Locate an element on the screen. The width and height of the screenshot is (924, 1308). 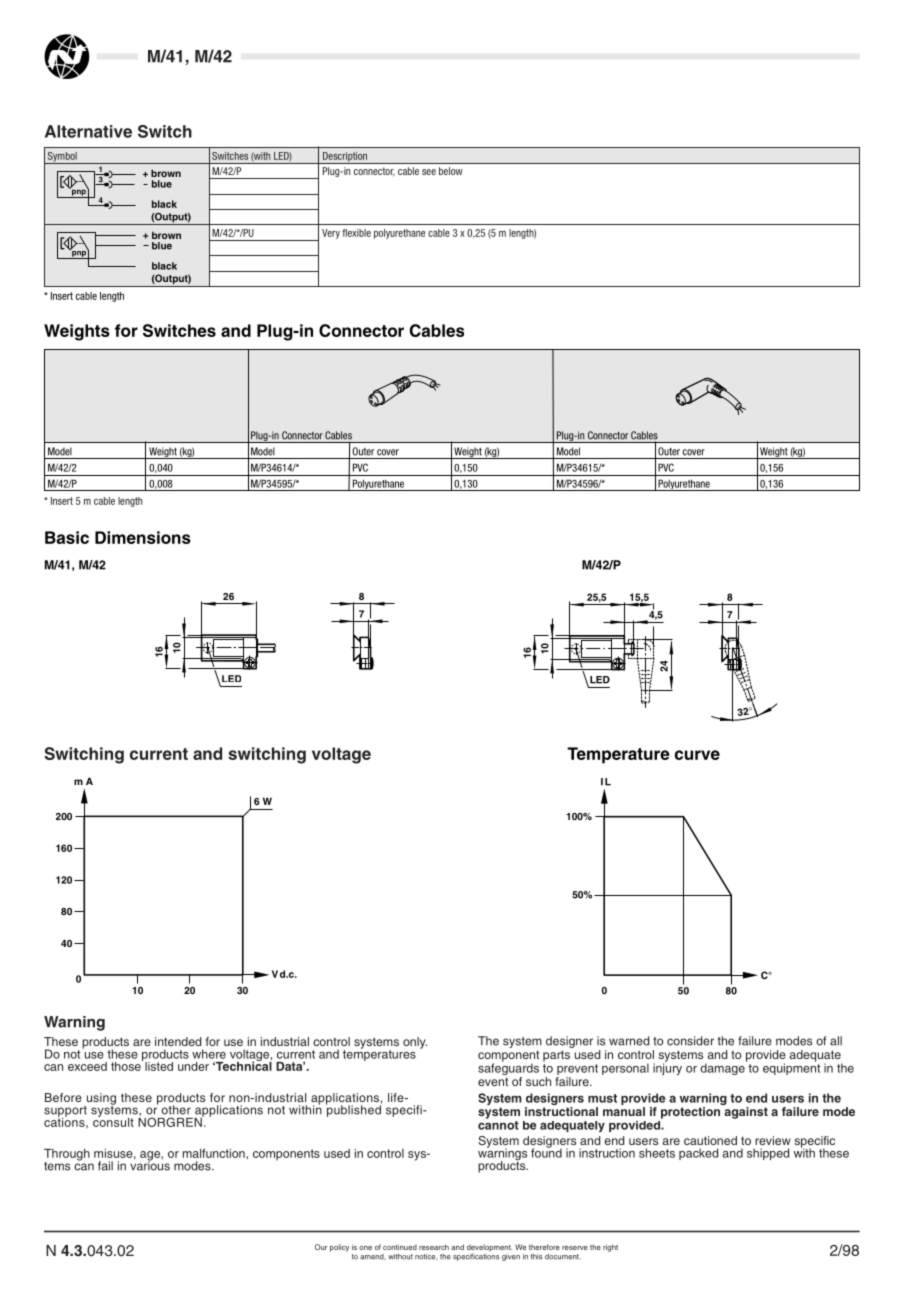
research is located at coordinates (434, 1247).
